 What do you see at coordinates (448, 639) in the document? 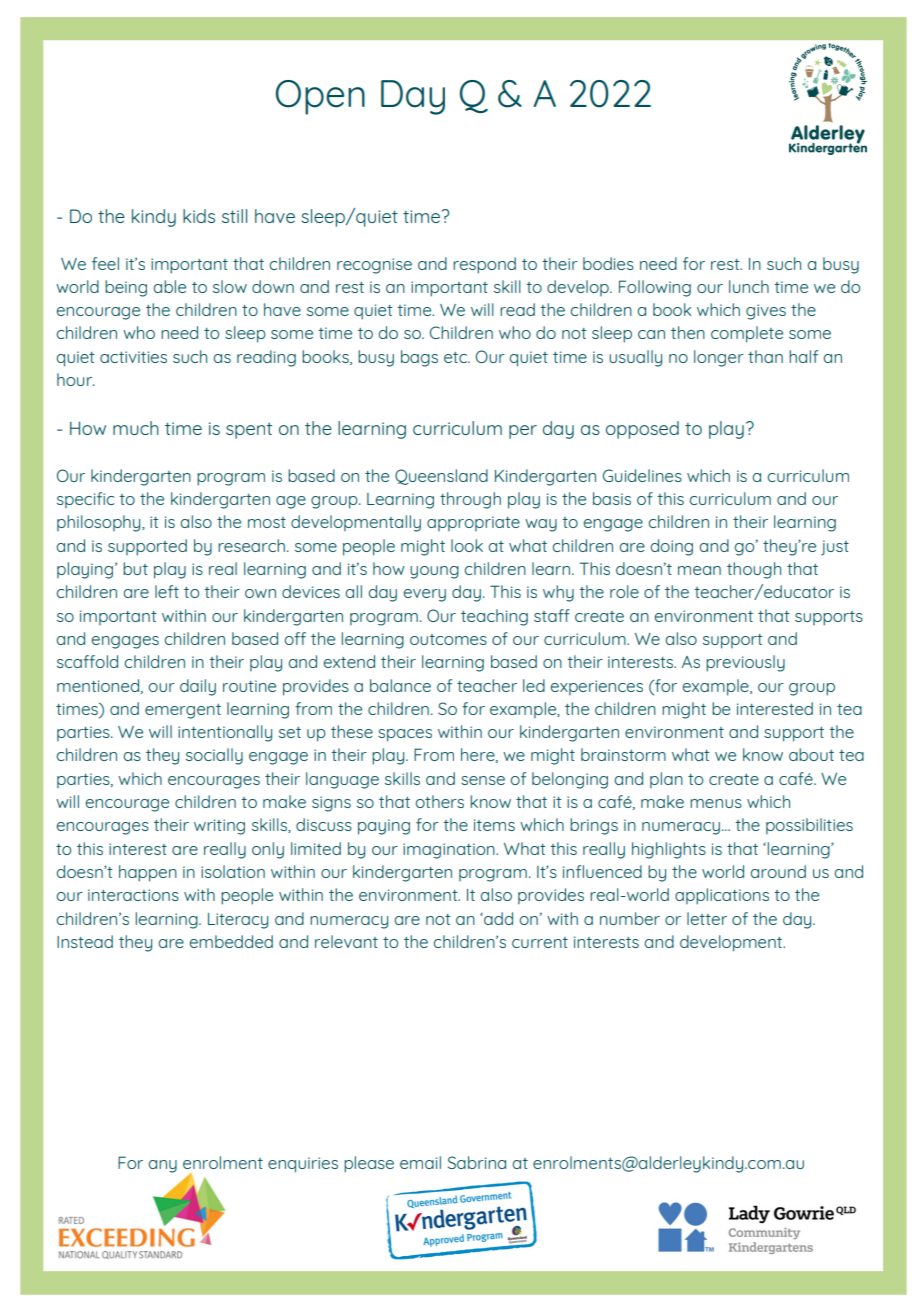
I see `outcomes` at bounding box center [448, 639].
